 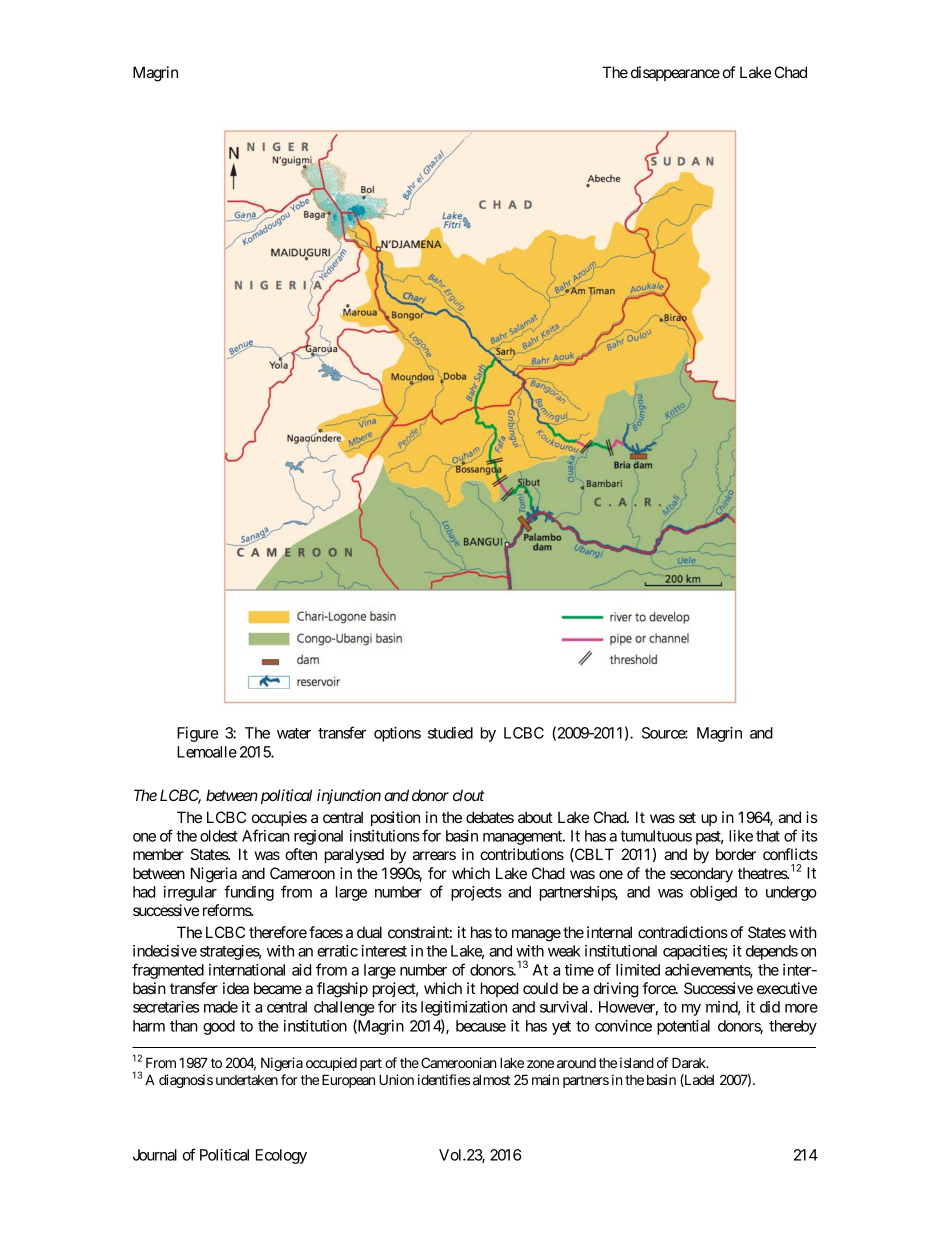 What do you see at coordinates (687, 817) in the screenshot?
I see `set` at bounding box center [687, 817].
